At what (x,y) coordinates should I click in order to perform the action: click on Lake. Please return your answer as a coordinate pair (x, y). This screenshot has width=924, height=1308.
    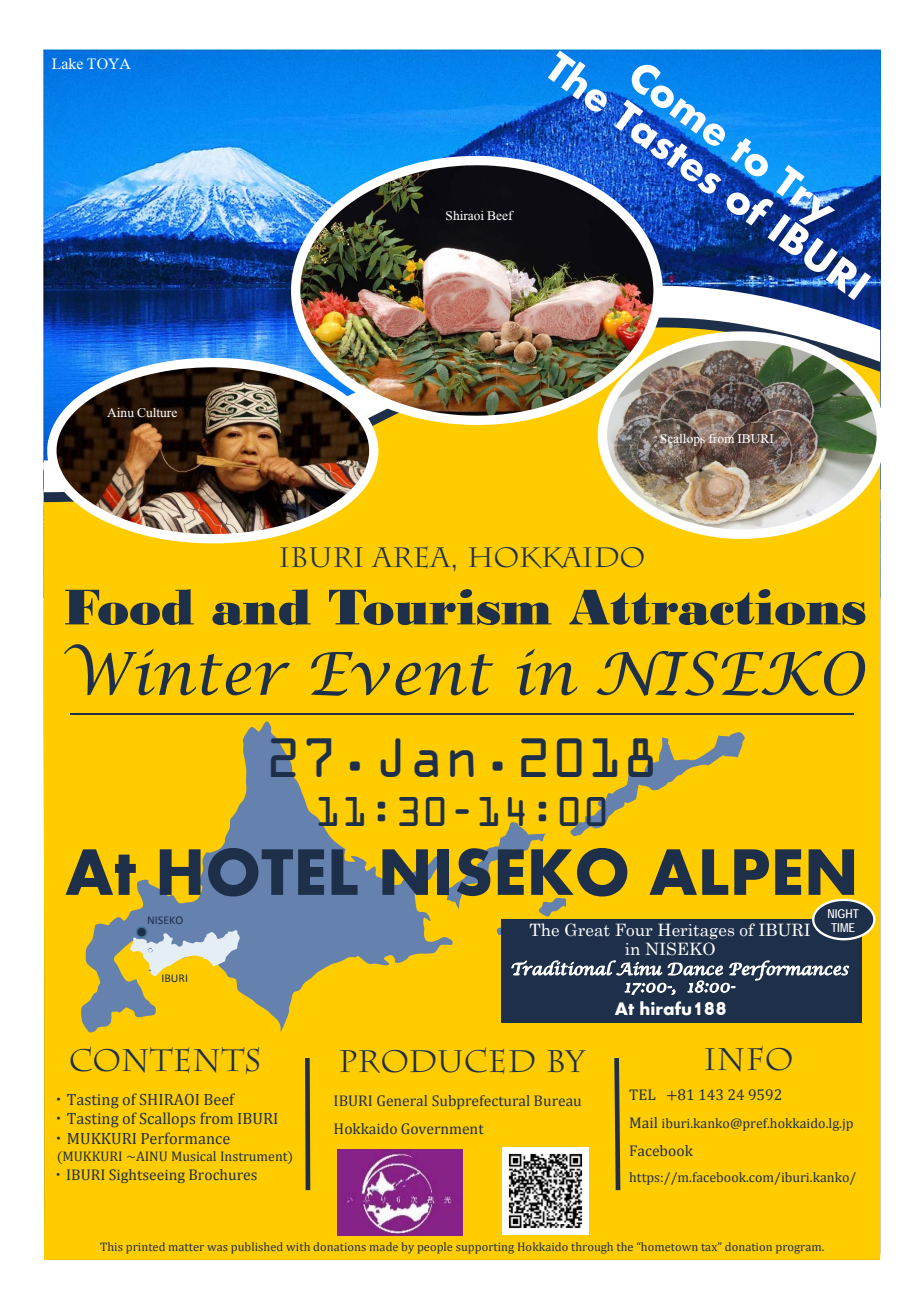
    Looking at the image, I should click on (67, 63).
